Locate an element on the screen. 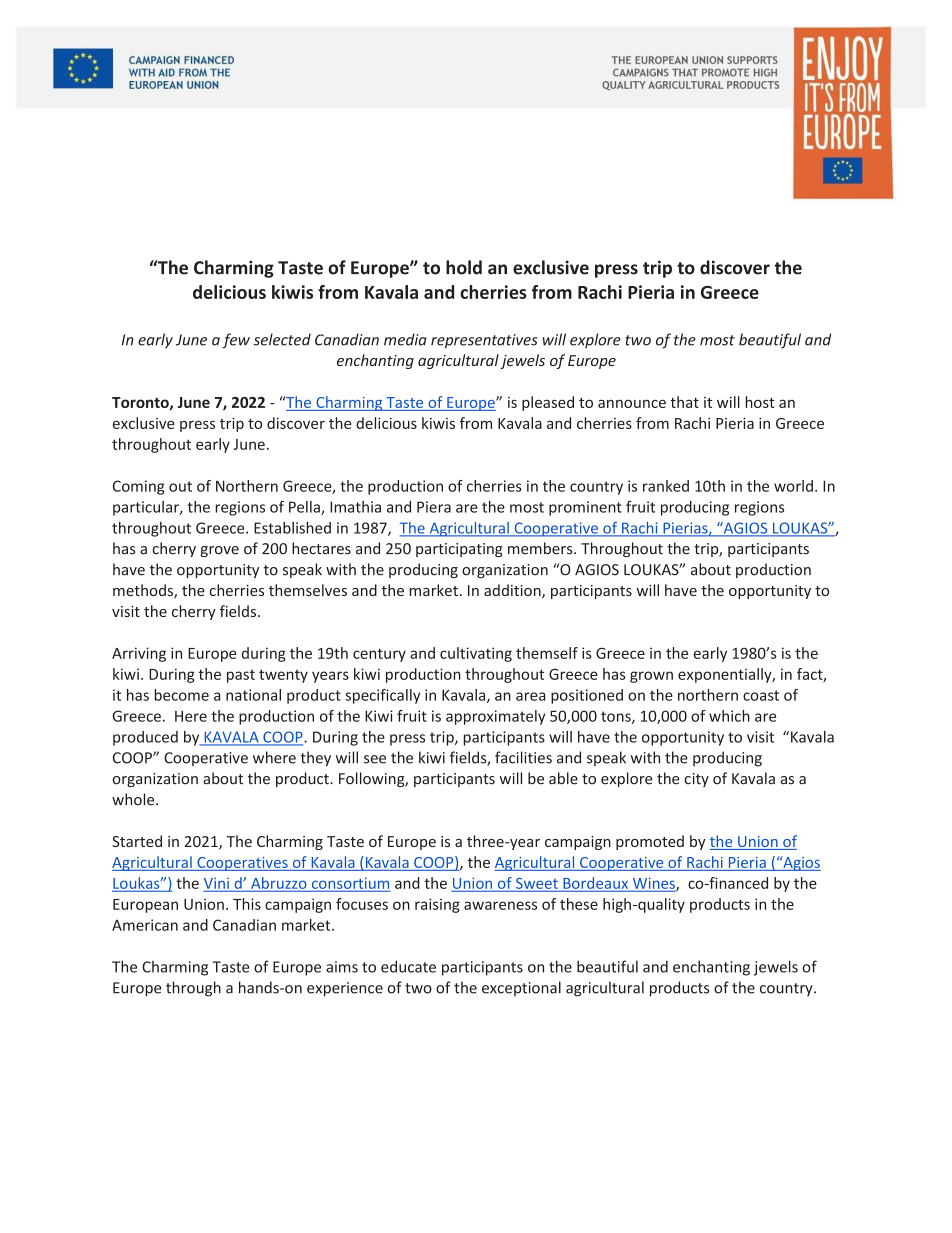  American is located at coordinates (145, 925).
